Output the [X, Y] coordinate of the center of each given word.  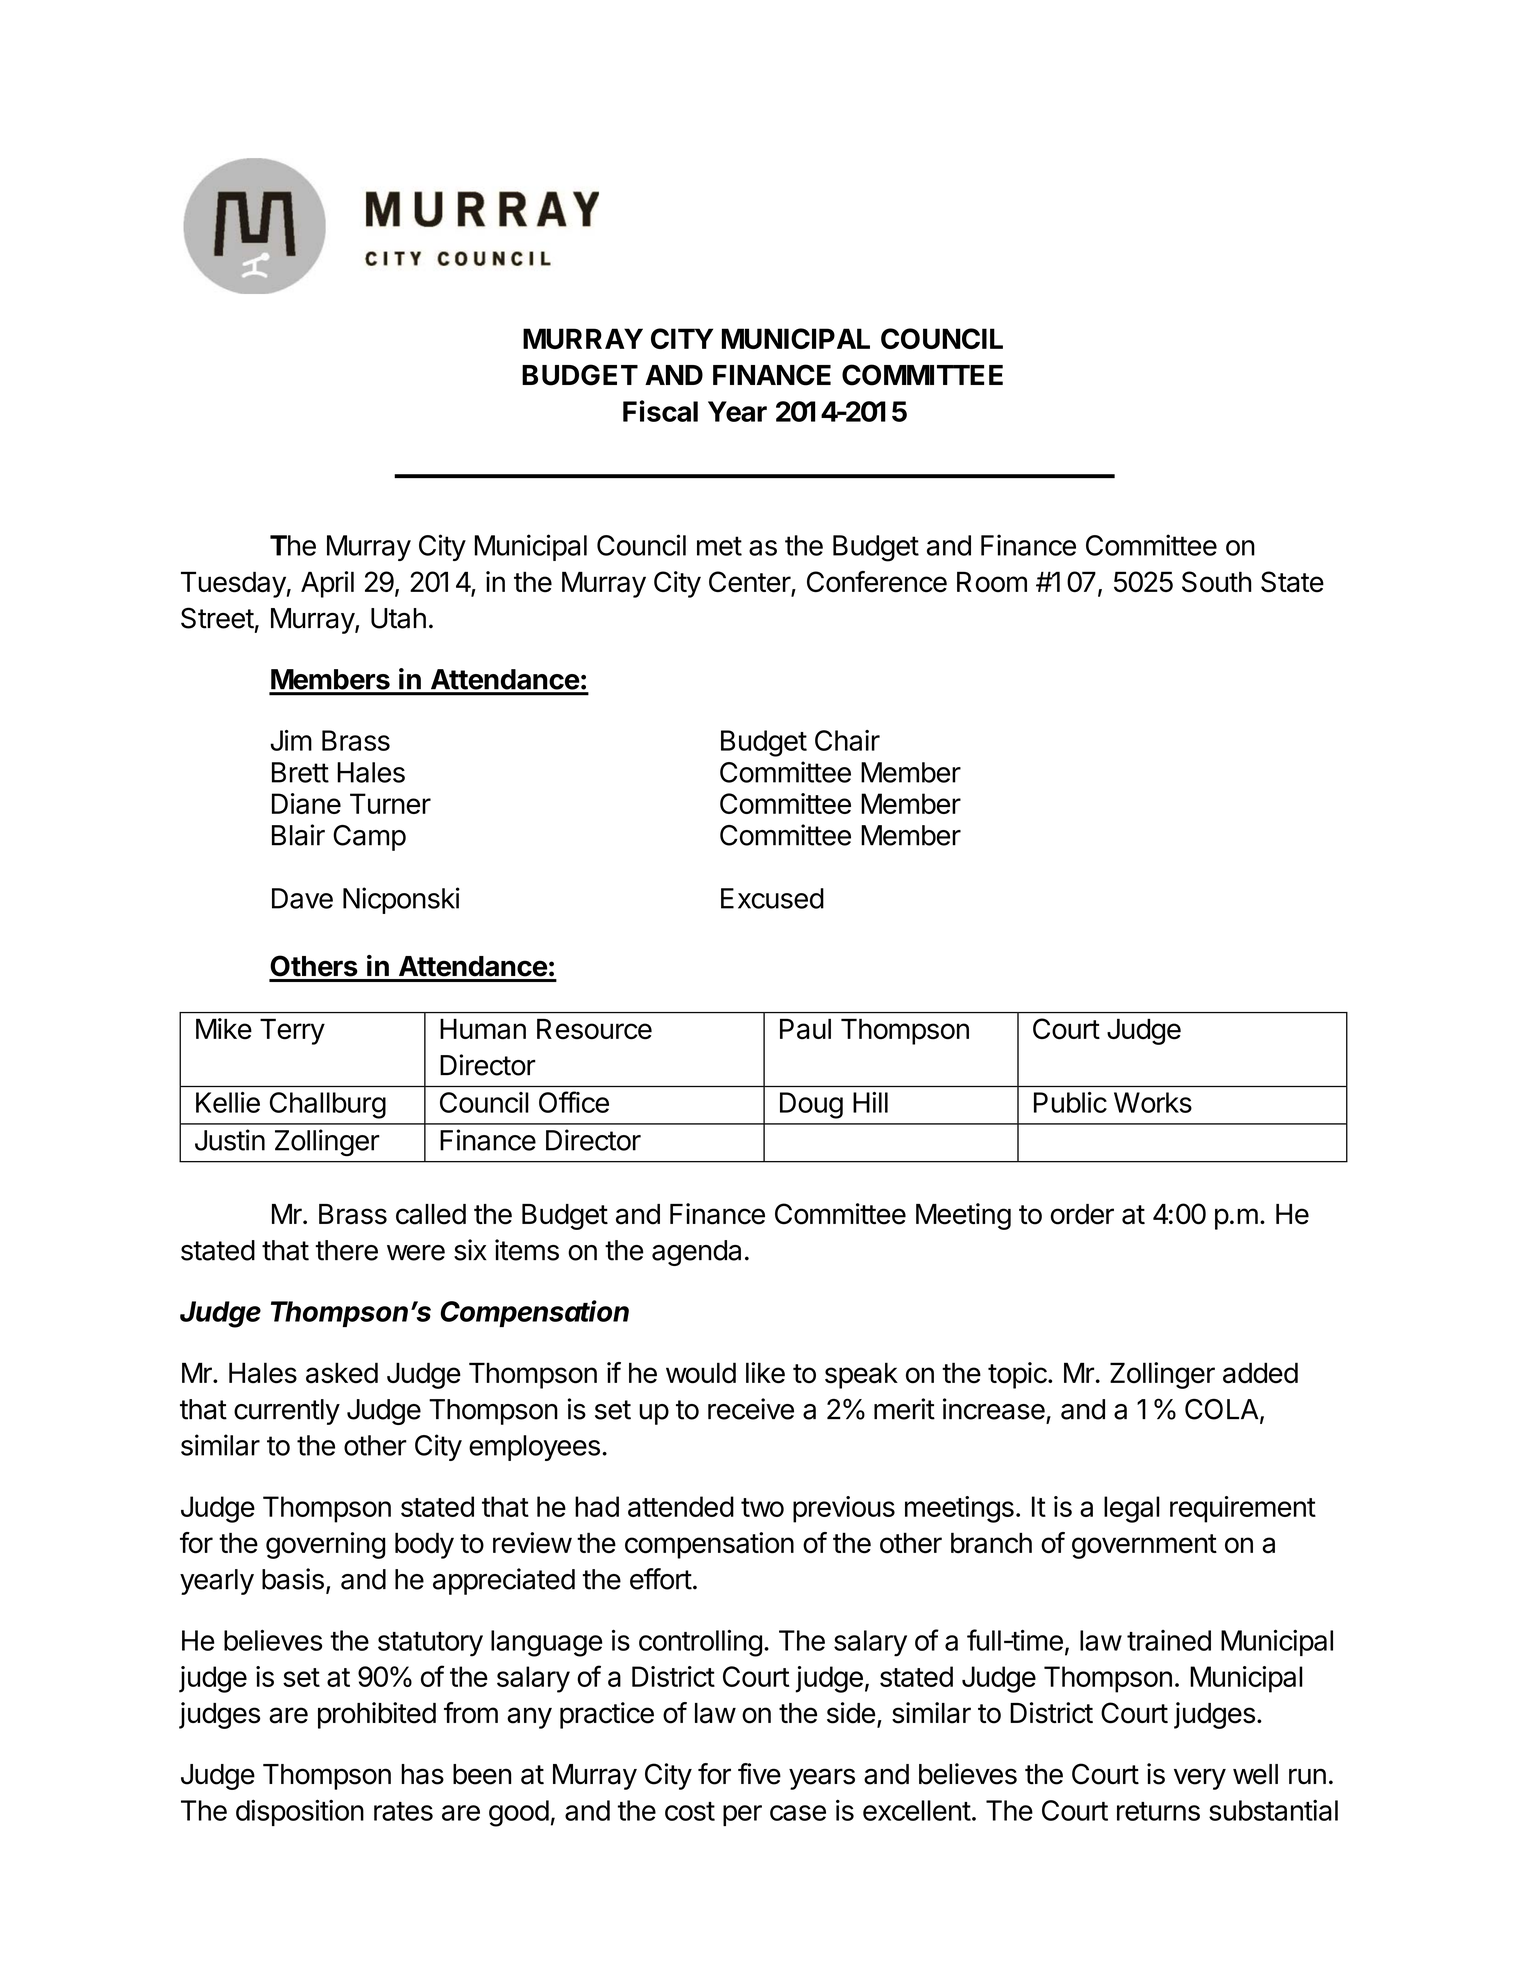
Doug [811, 1105]
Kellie [228, 1102]
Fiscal [660, 411]
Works [1153, 1102]
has [422, 1774]
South [1217, 582]
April [327, 584]
